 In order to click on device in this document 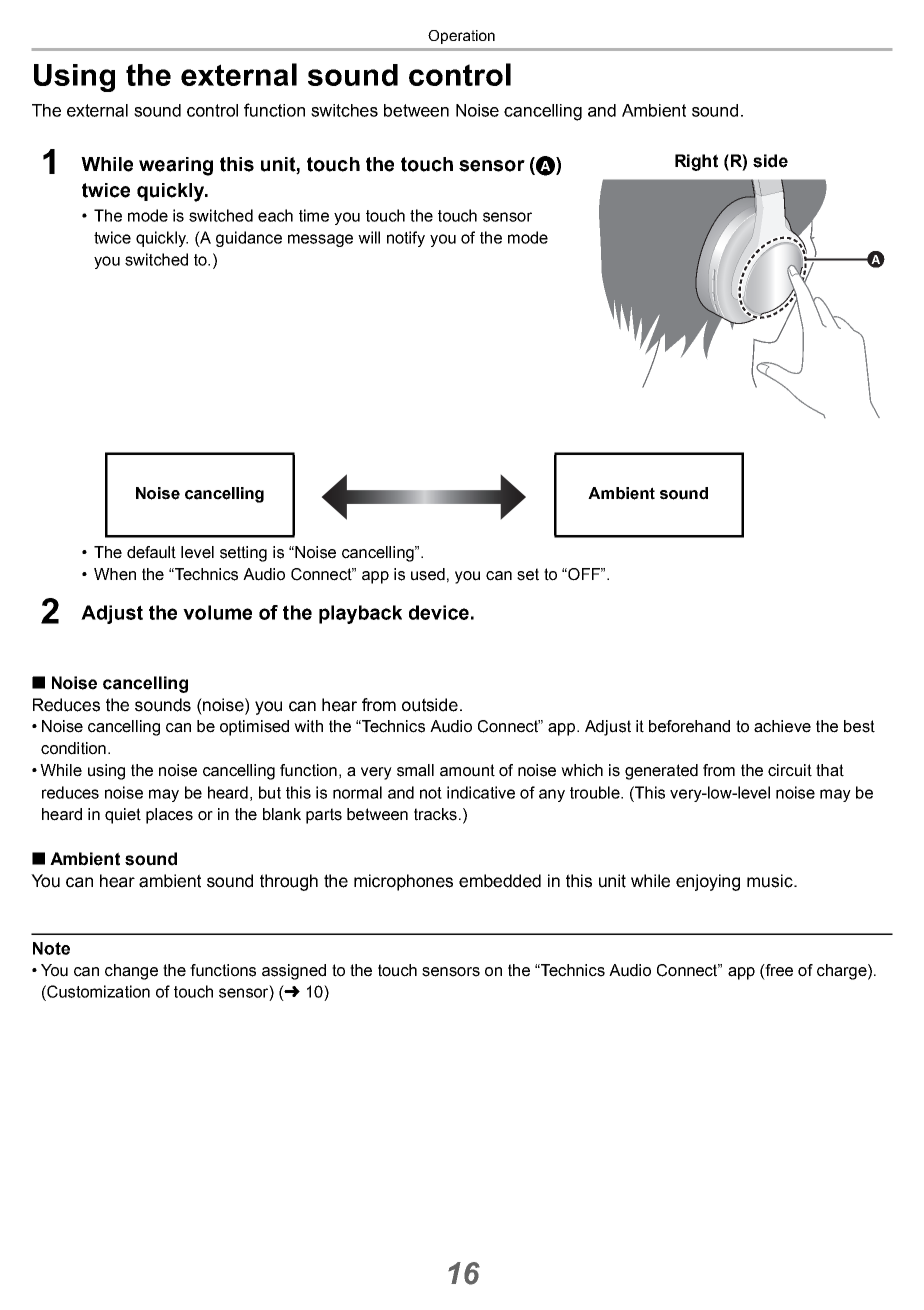, I will do `click(439, 612)`.
